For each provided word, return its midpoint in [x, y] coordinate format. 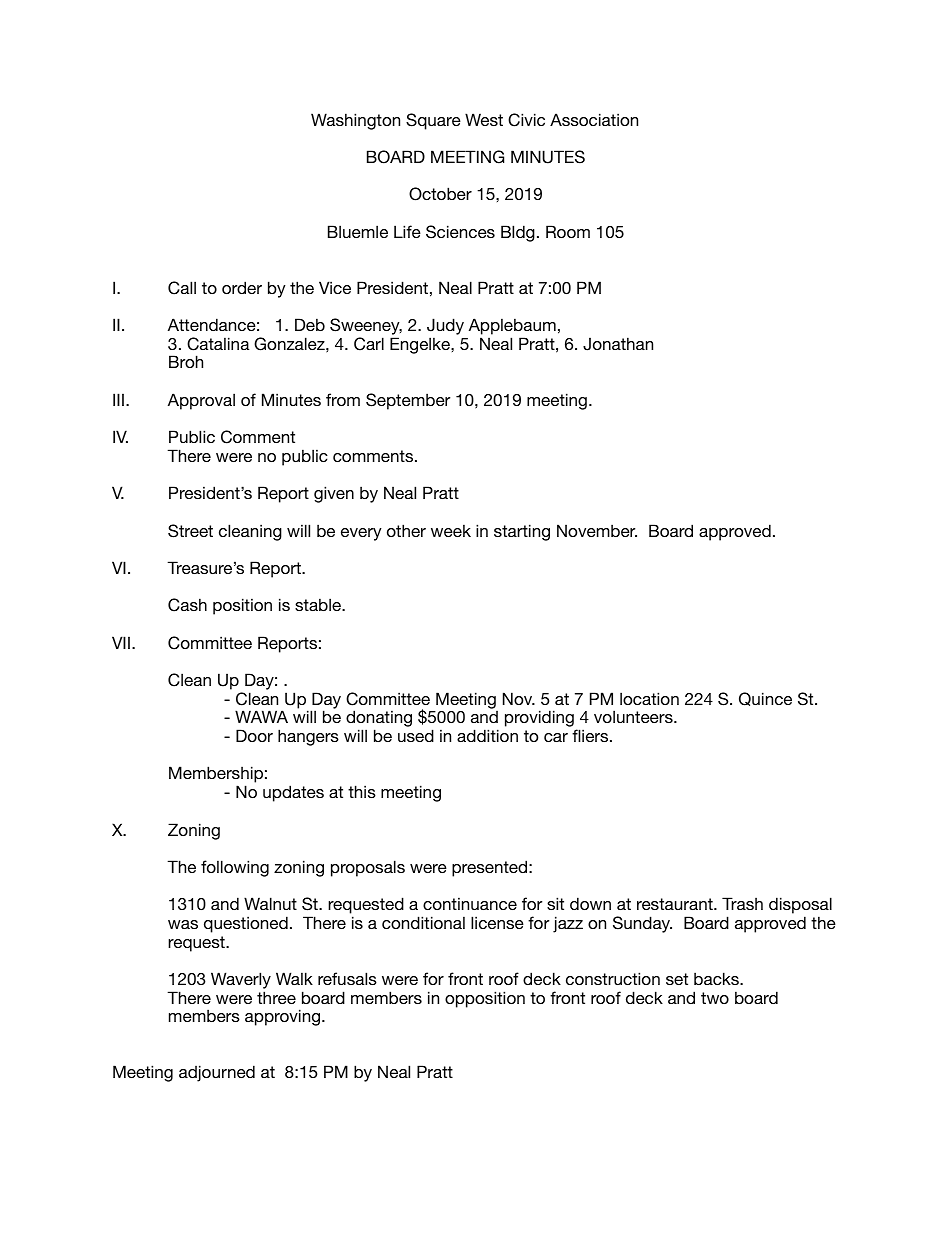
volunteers [634, 716]
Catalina [218, 344]
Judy [445, 328]
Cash [187, 605]
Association [594, 119]
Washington [355, 121]
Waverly [241, 980]
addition [487, 735]
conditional [423, 922]
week [451, 530]
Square [433, 121]
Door [254, 735]
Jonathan [618, 344]
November [597, 530]
